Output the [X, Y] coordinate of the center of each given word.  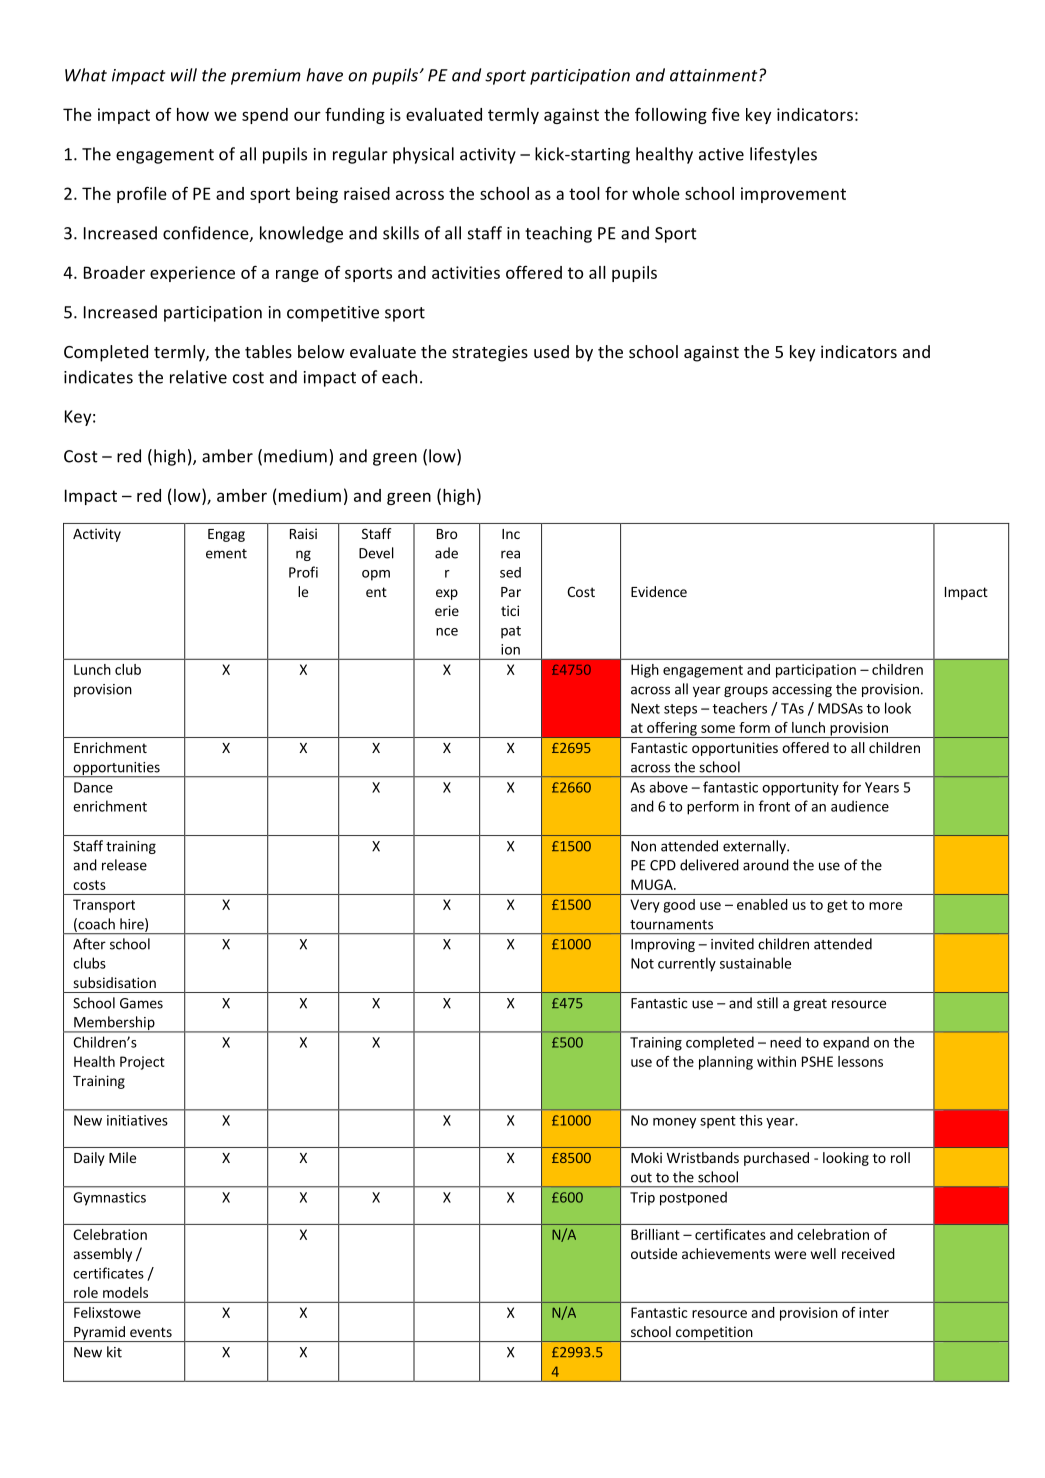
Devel [376, 553]
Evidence [659, 591]
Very [645, 906]
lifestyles [783, 155]
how [193, 114]
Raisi [303, 533]
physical [423, 155]
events [151, 1332]
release [124, 865]
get [837, 906]
